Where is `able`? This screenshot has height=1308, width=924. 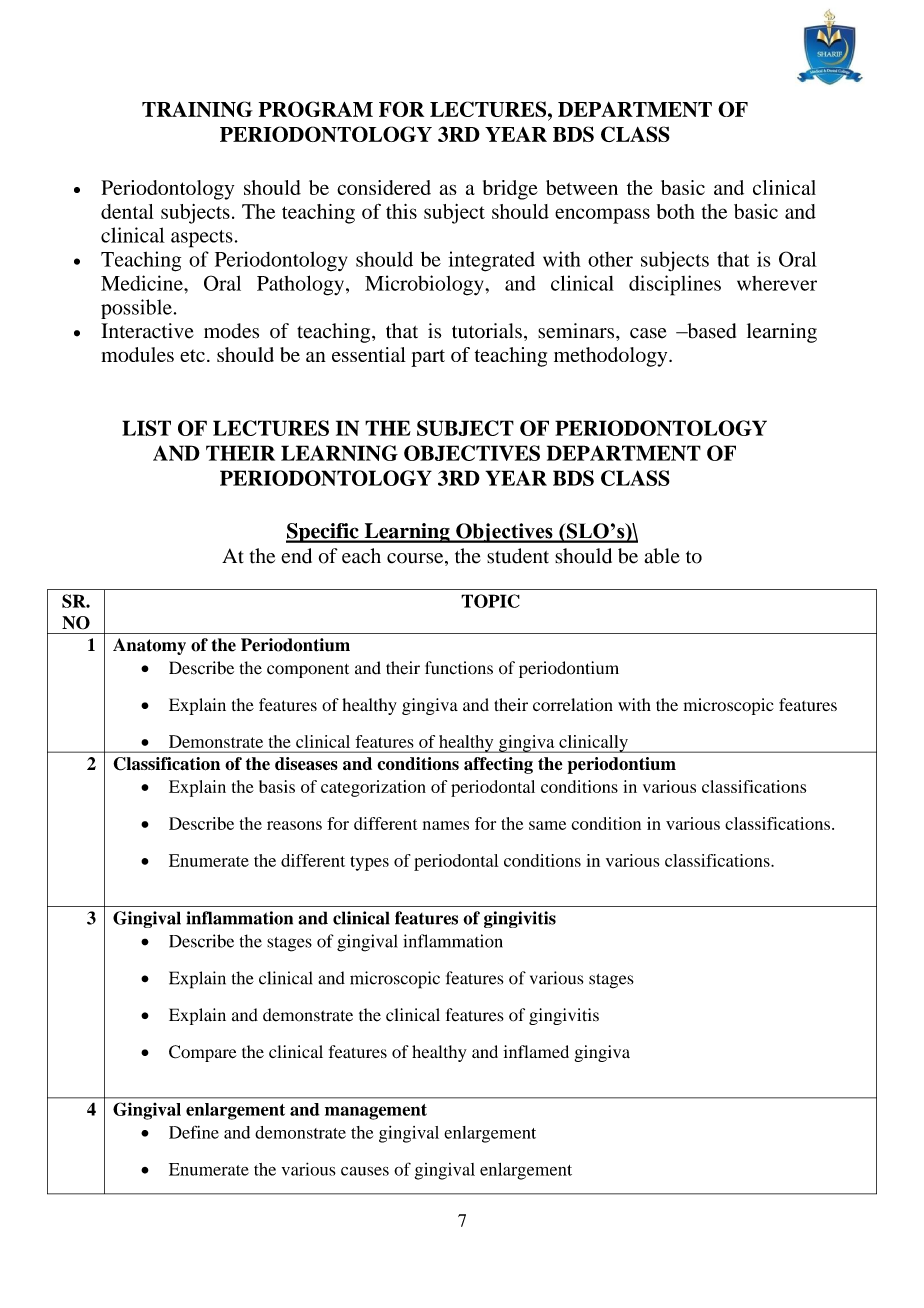 able is located at coordinates (662, 556).
